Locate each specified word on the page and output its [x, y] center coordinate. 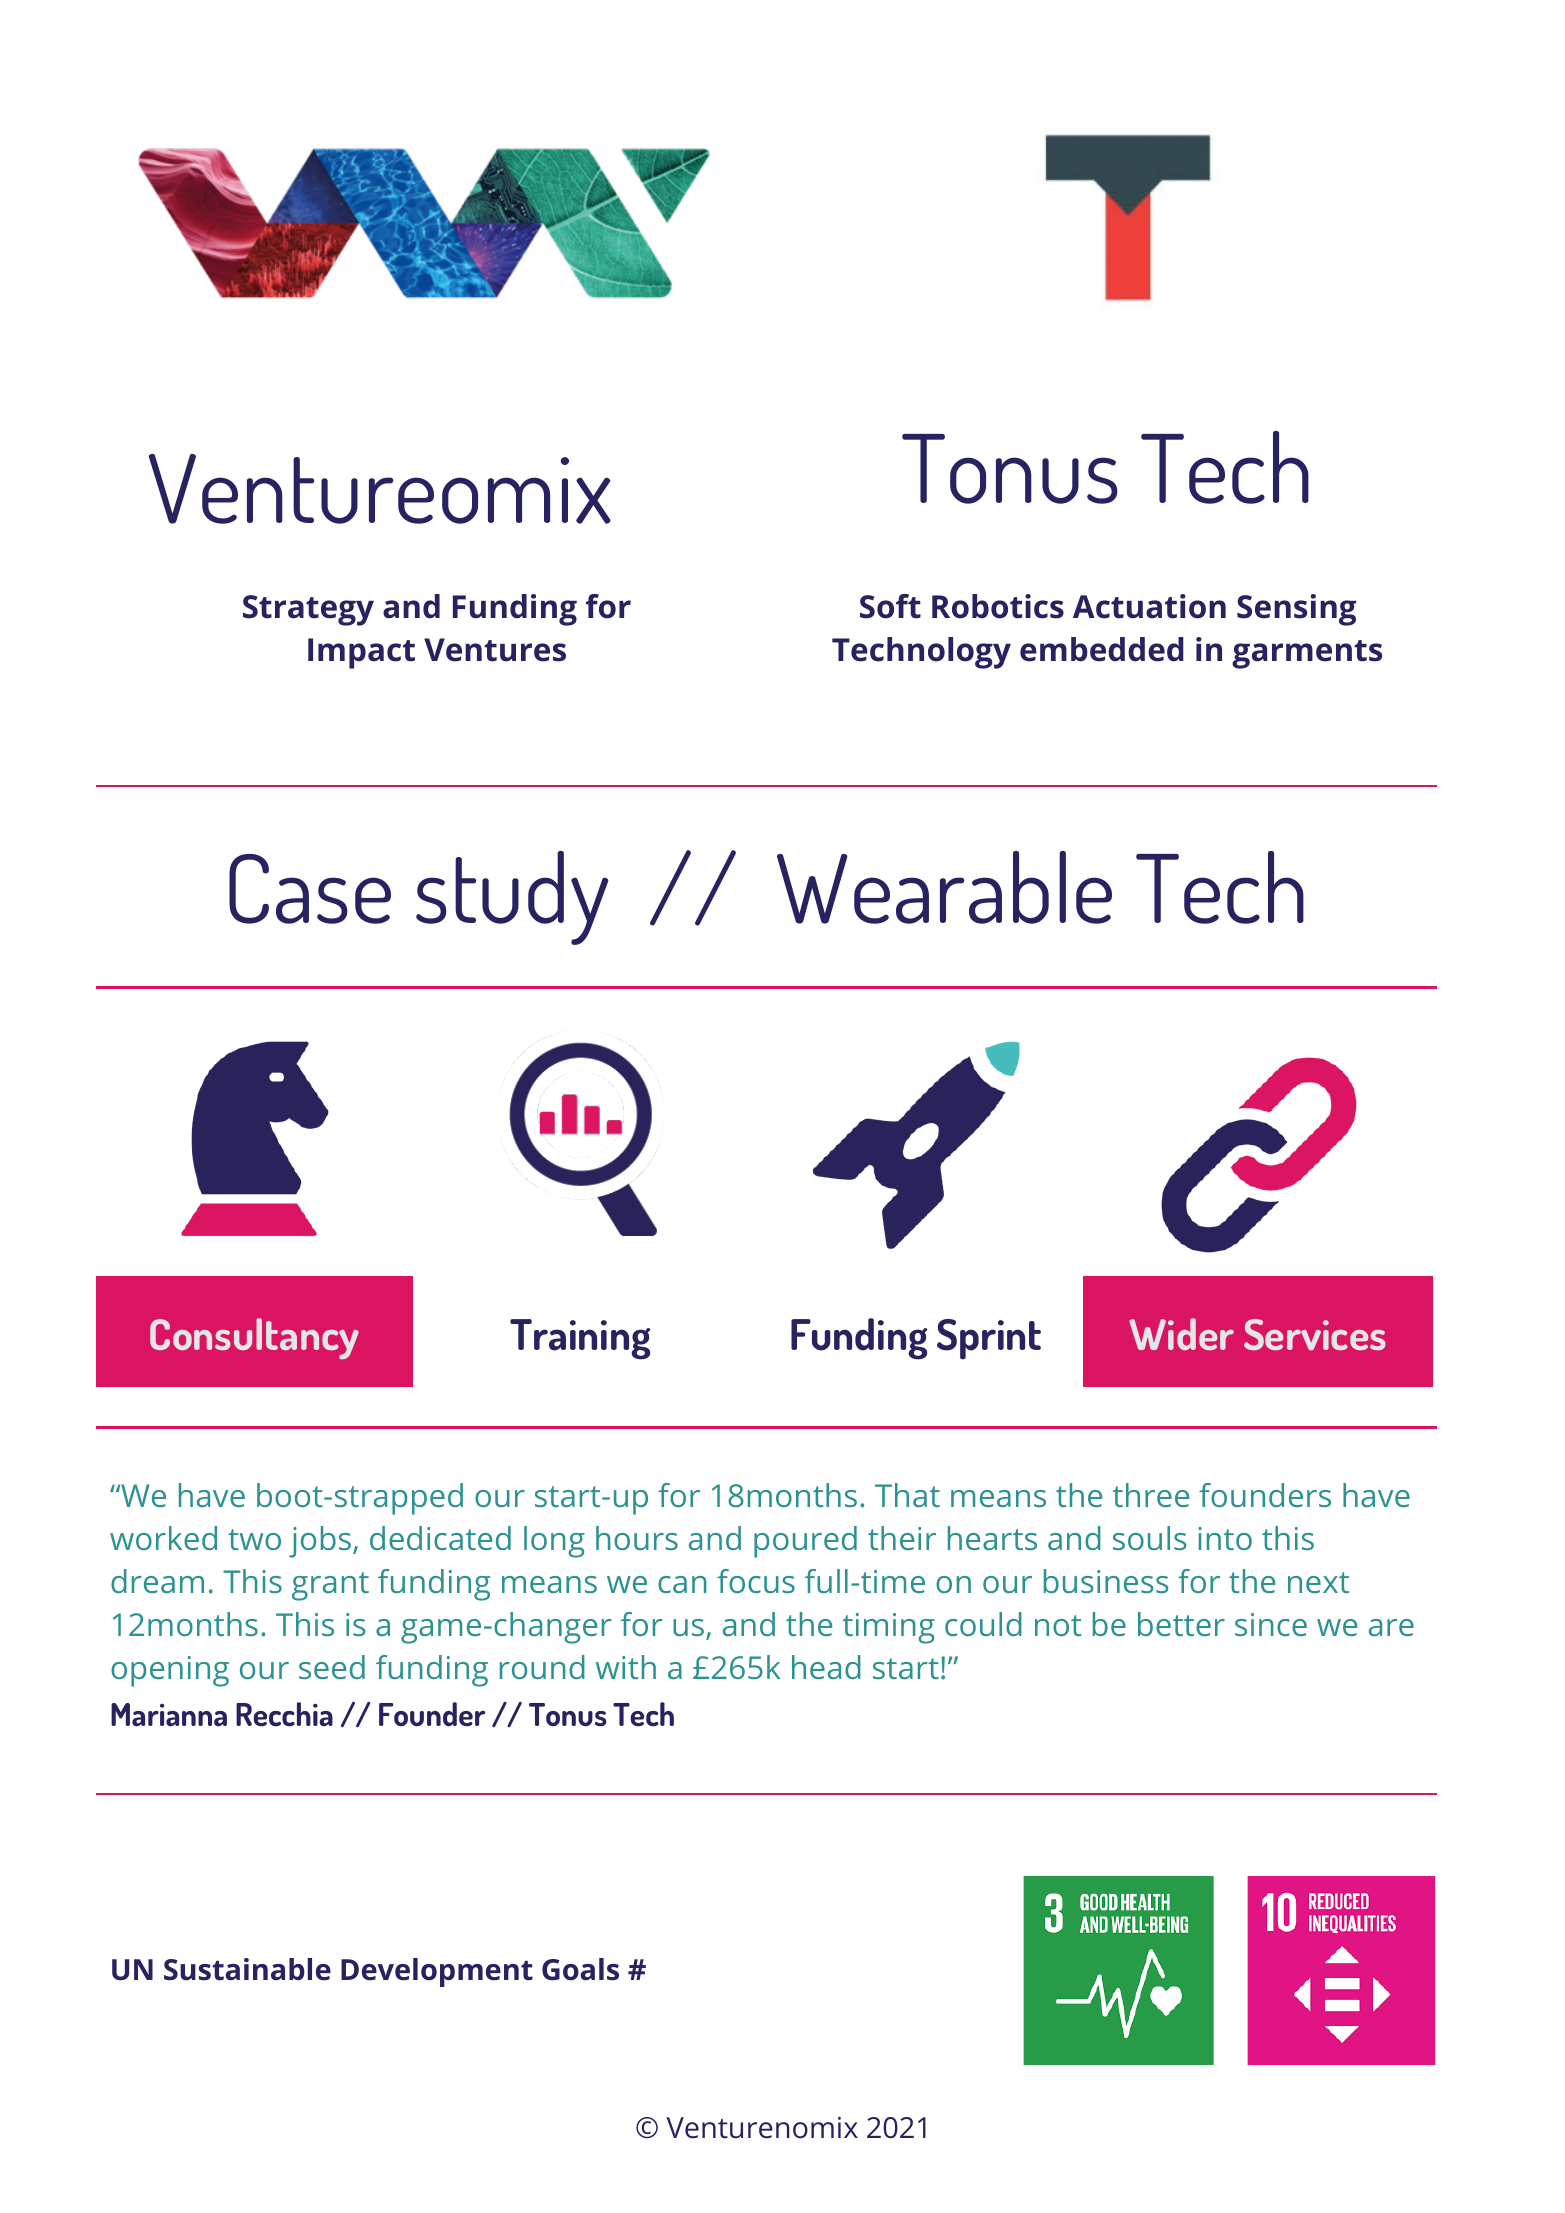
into [1225, 1538]
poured [805, 1542]
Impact [361, 653]
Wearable [944, 887]
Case [310, 889]
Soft [890, 606]
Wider [1181, 1334]
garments [1307, 654]
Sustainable [247, 1969]
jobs [321, 1542]
